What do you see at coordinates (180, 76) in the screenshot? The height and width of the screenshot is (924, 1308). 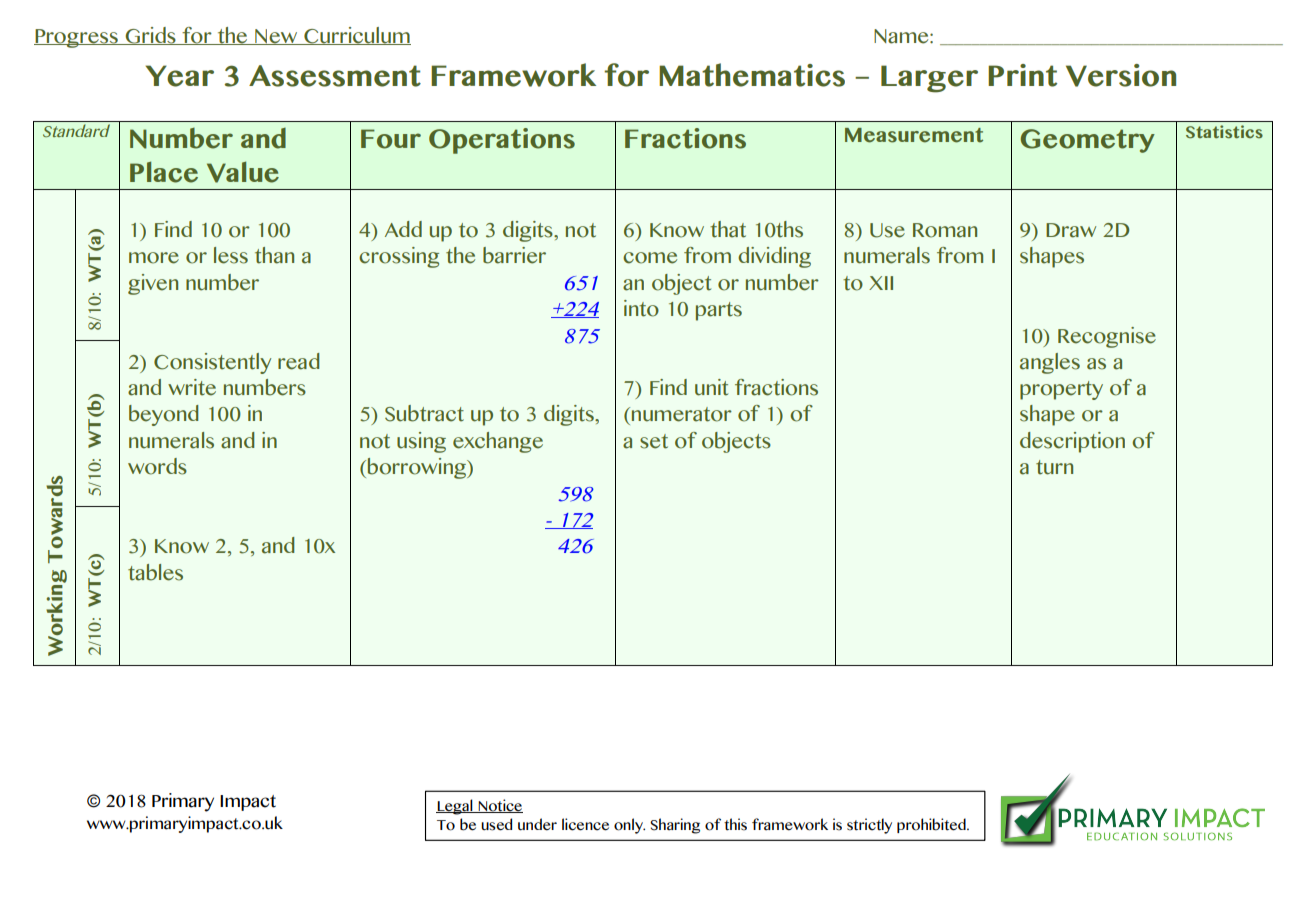 I see `Year` at bounding box center [180, 76].
